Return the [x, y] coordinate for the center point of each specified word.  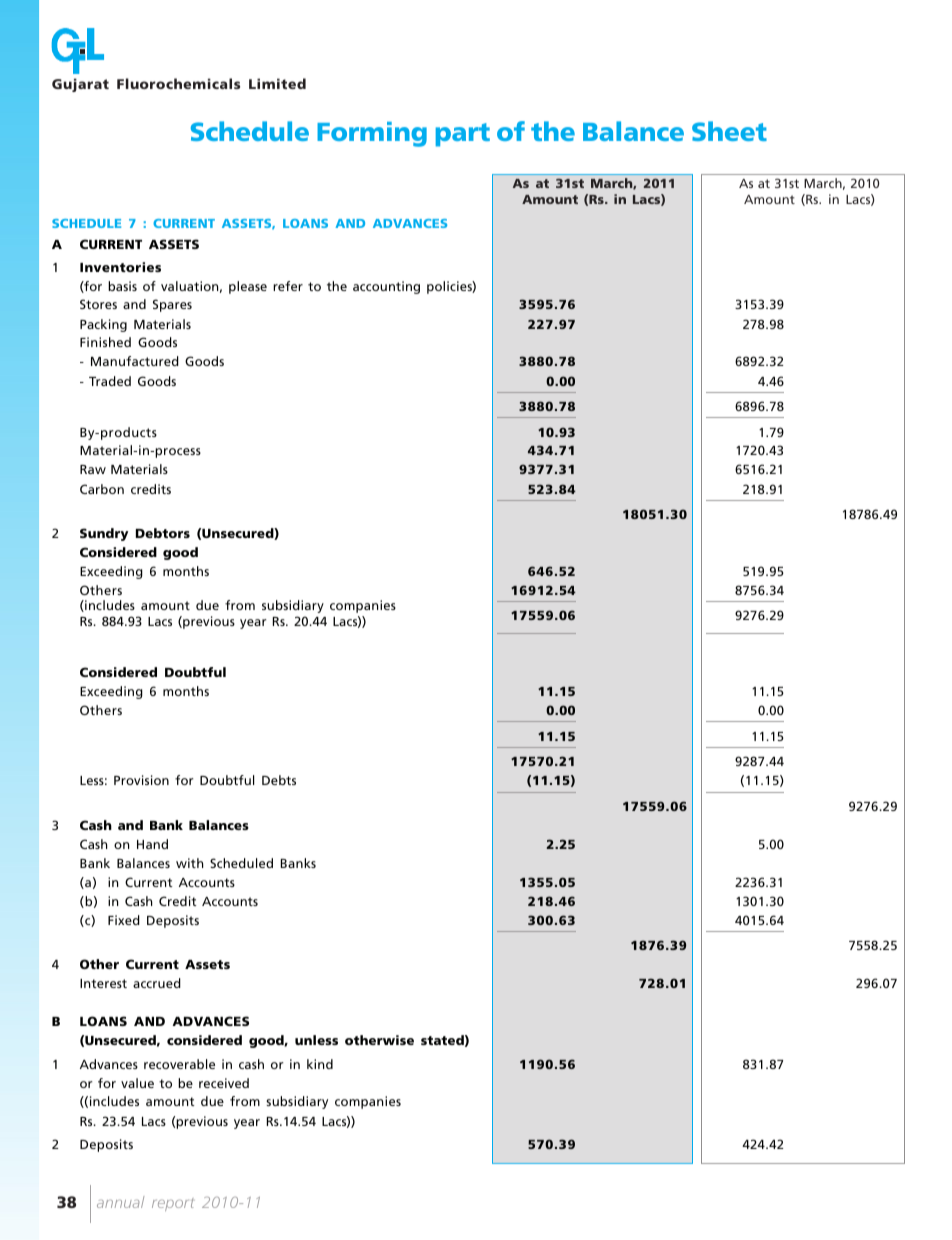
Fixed [124, 920]
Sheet [729, 131]
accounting [386, 287]
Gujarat [80, 85]
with [189, 863]
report [173, 1204]
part [463, 135]
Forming [372, 134]
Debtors [163, 533]
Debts [279, 780]
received [224, 1083]
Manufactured [135, 361]
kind [320, 1064]
